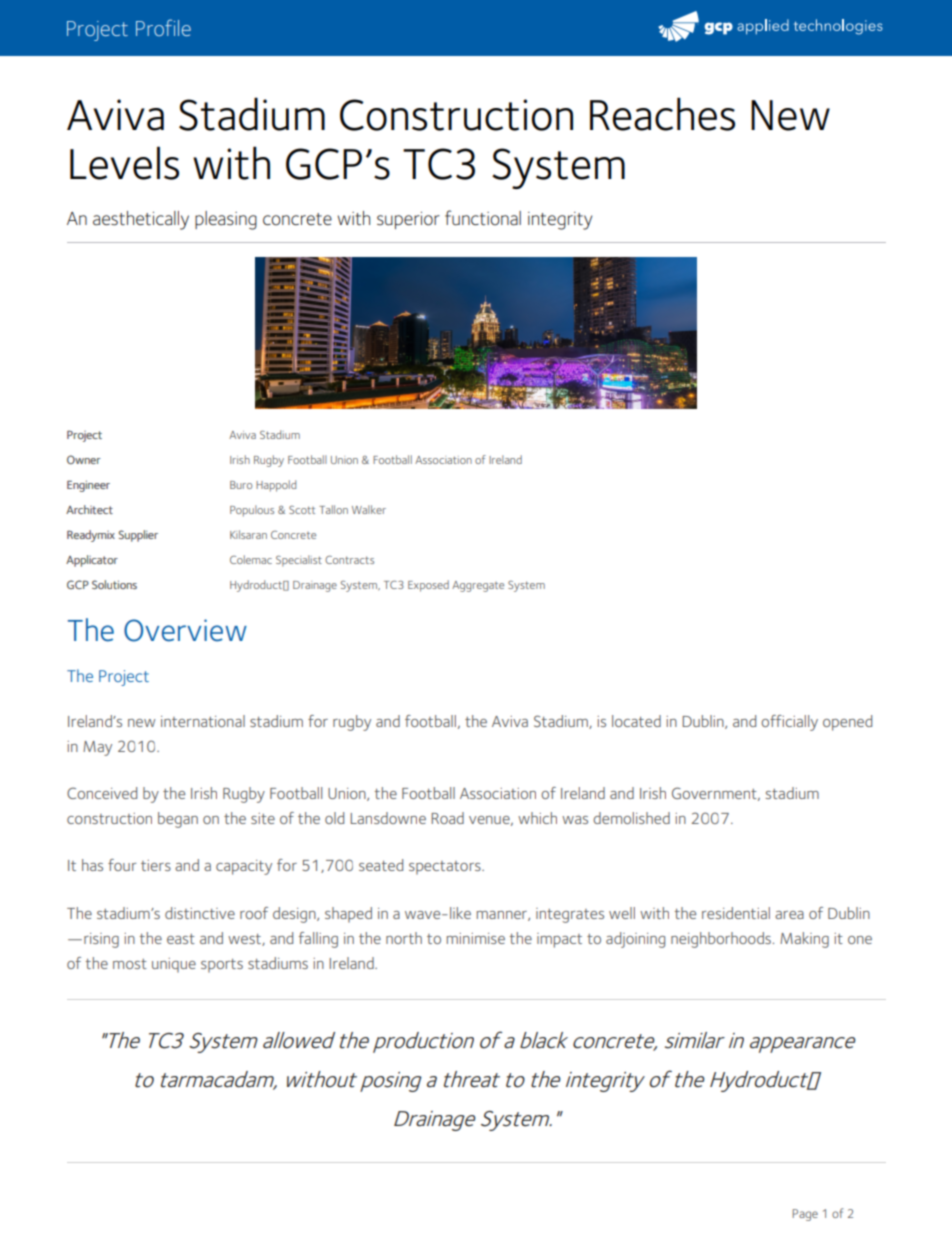 This document has width=952, height=1233. I want to click on functional, so click(483, 218).
